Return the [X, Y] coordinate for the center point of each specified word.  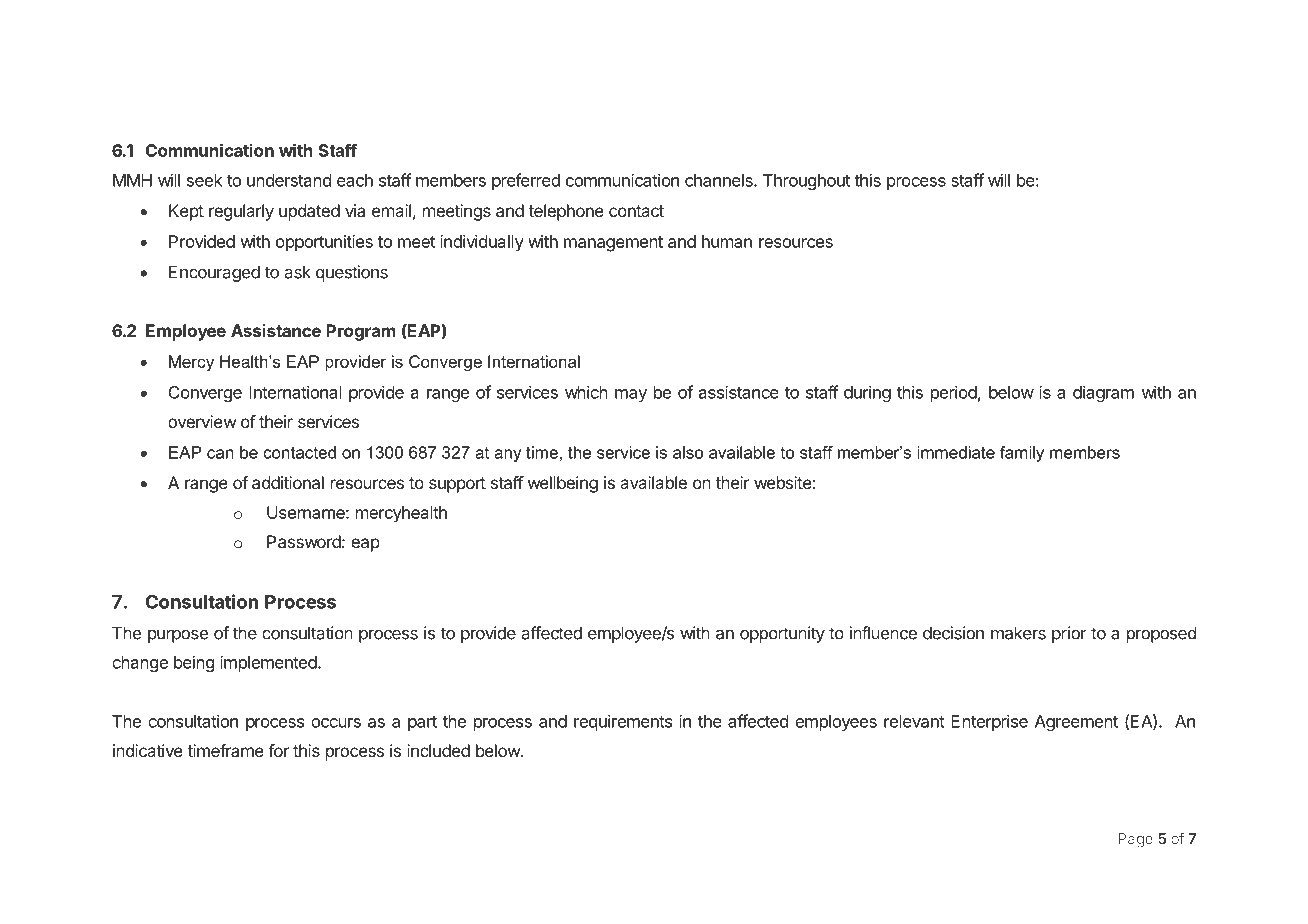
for [278, 750]
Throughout [806, 182]
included [438, 750]
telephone [566, 212]
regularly [241, 212]
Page [1135, 840]
